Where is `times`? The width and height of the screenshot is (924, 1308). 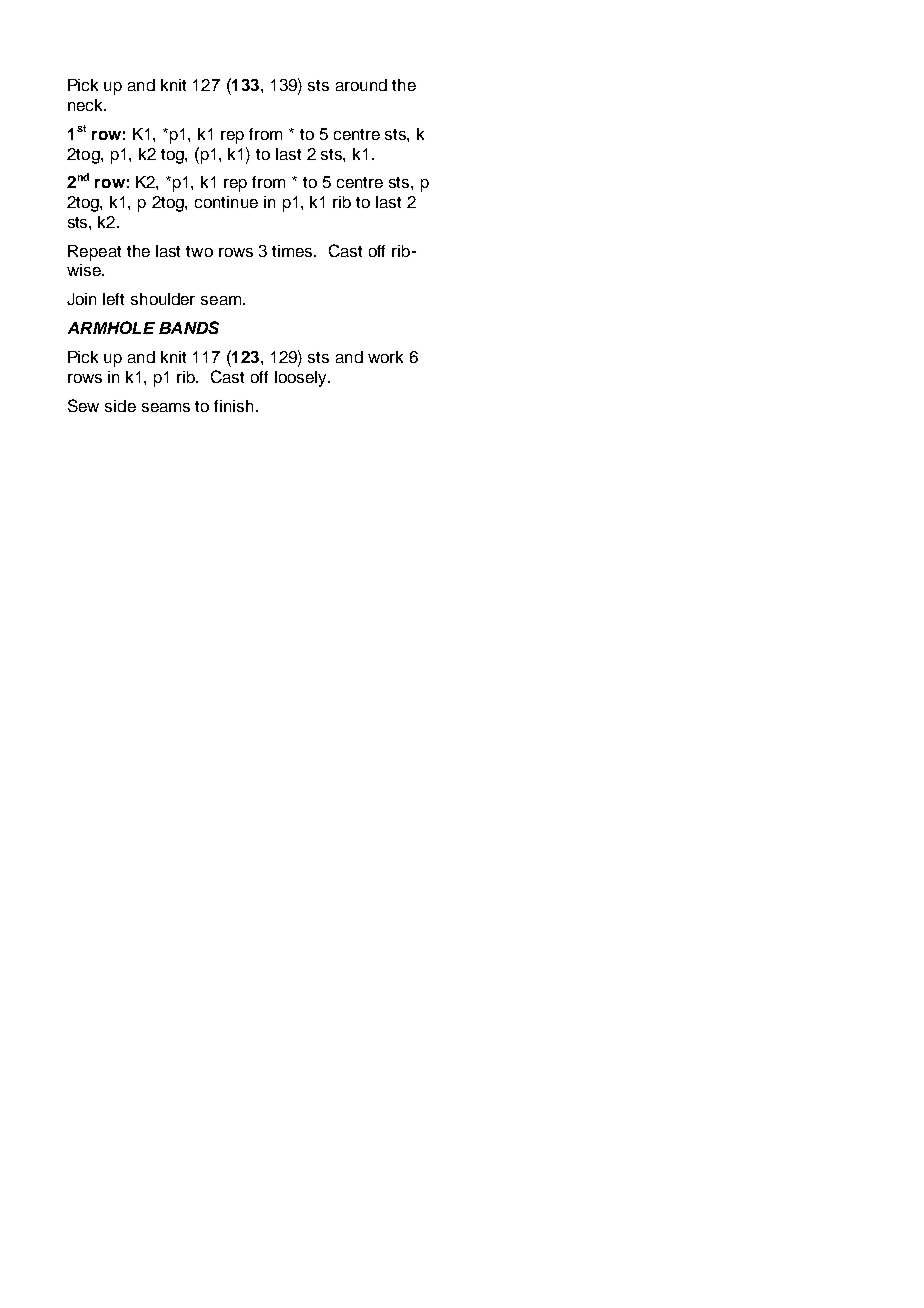
times is located at coordinates (294, 251).
